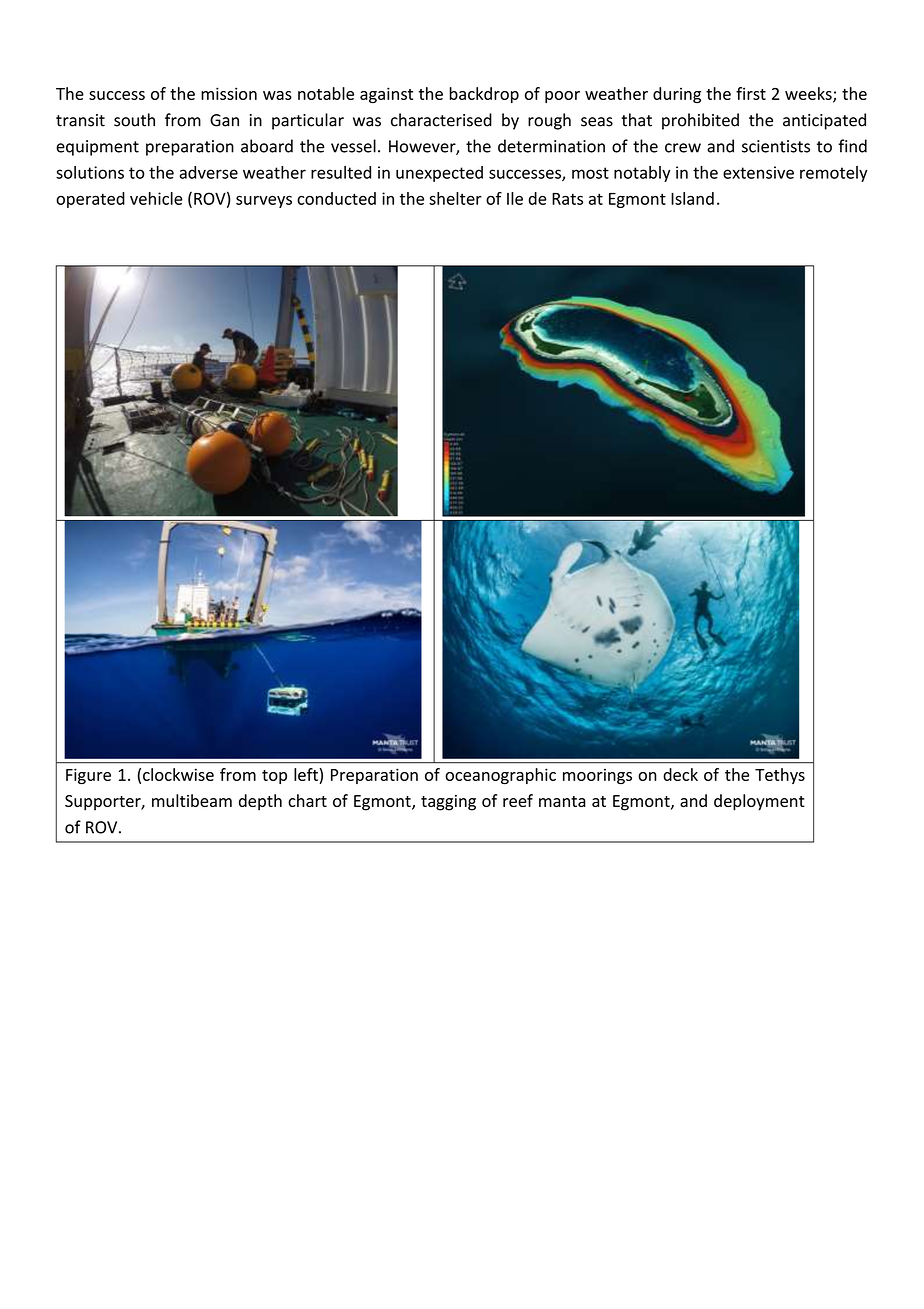 Image resolution: width=924 pixels, height=1309 pixels. What do you see at coordinates (264, 202) in the document?
I see `surveys` at bounding box center [264, 202].
